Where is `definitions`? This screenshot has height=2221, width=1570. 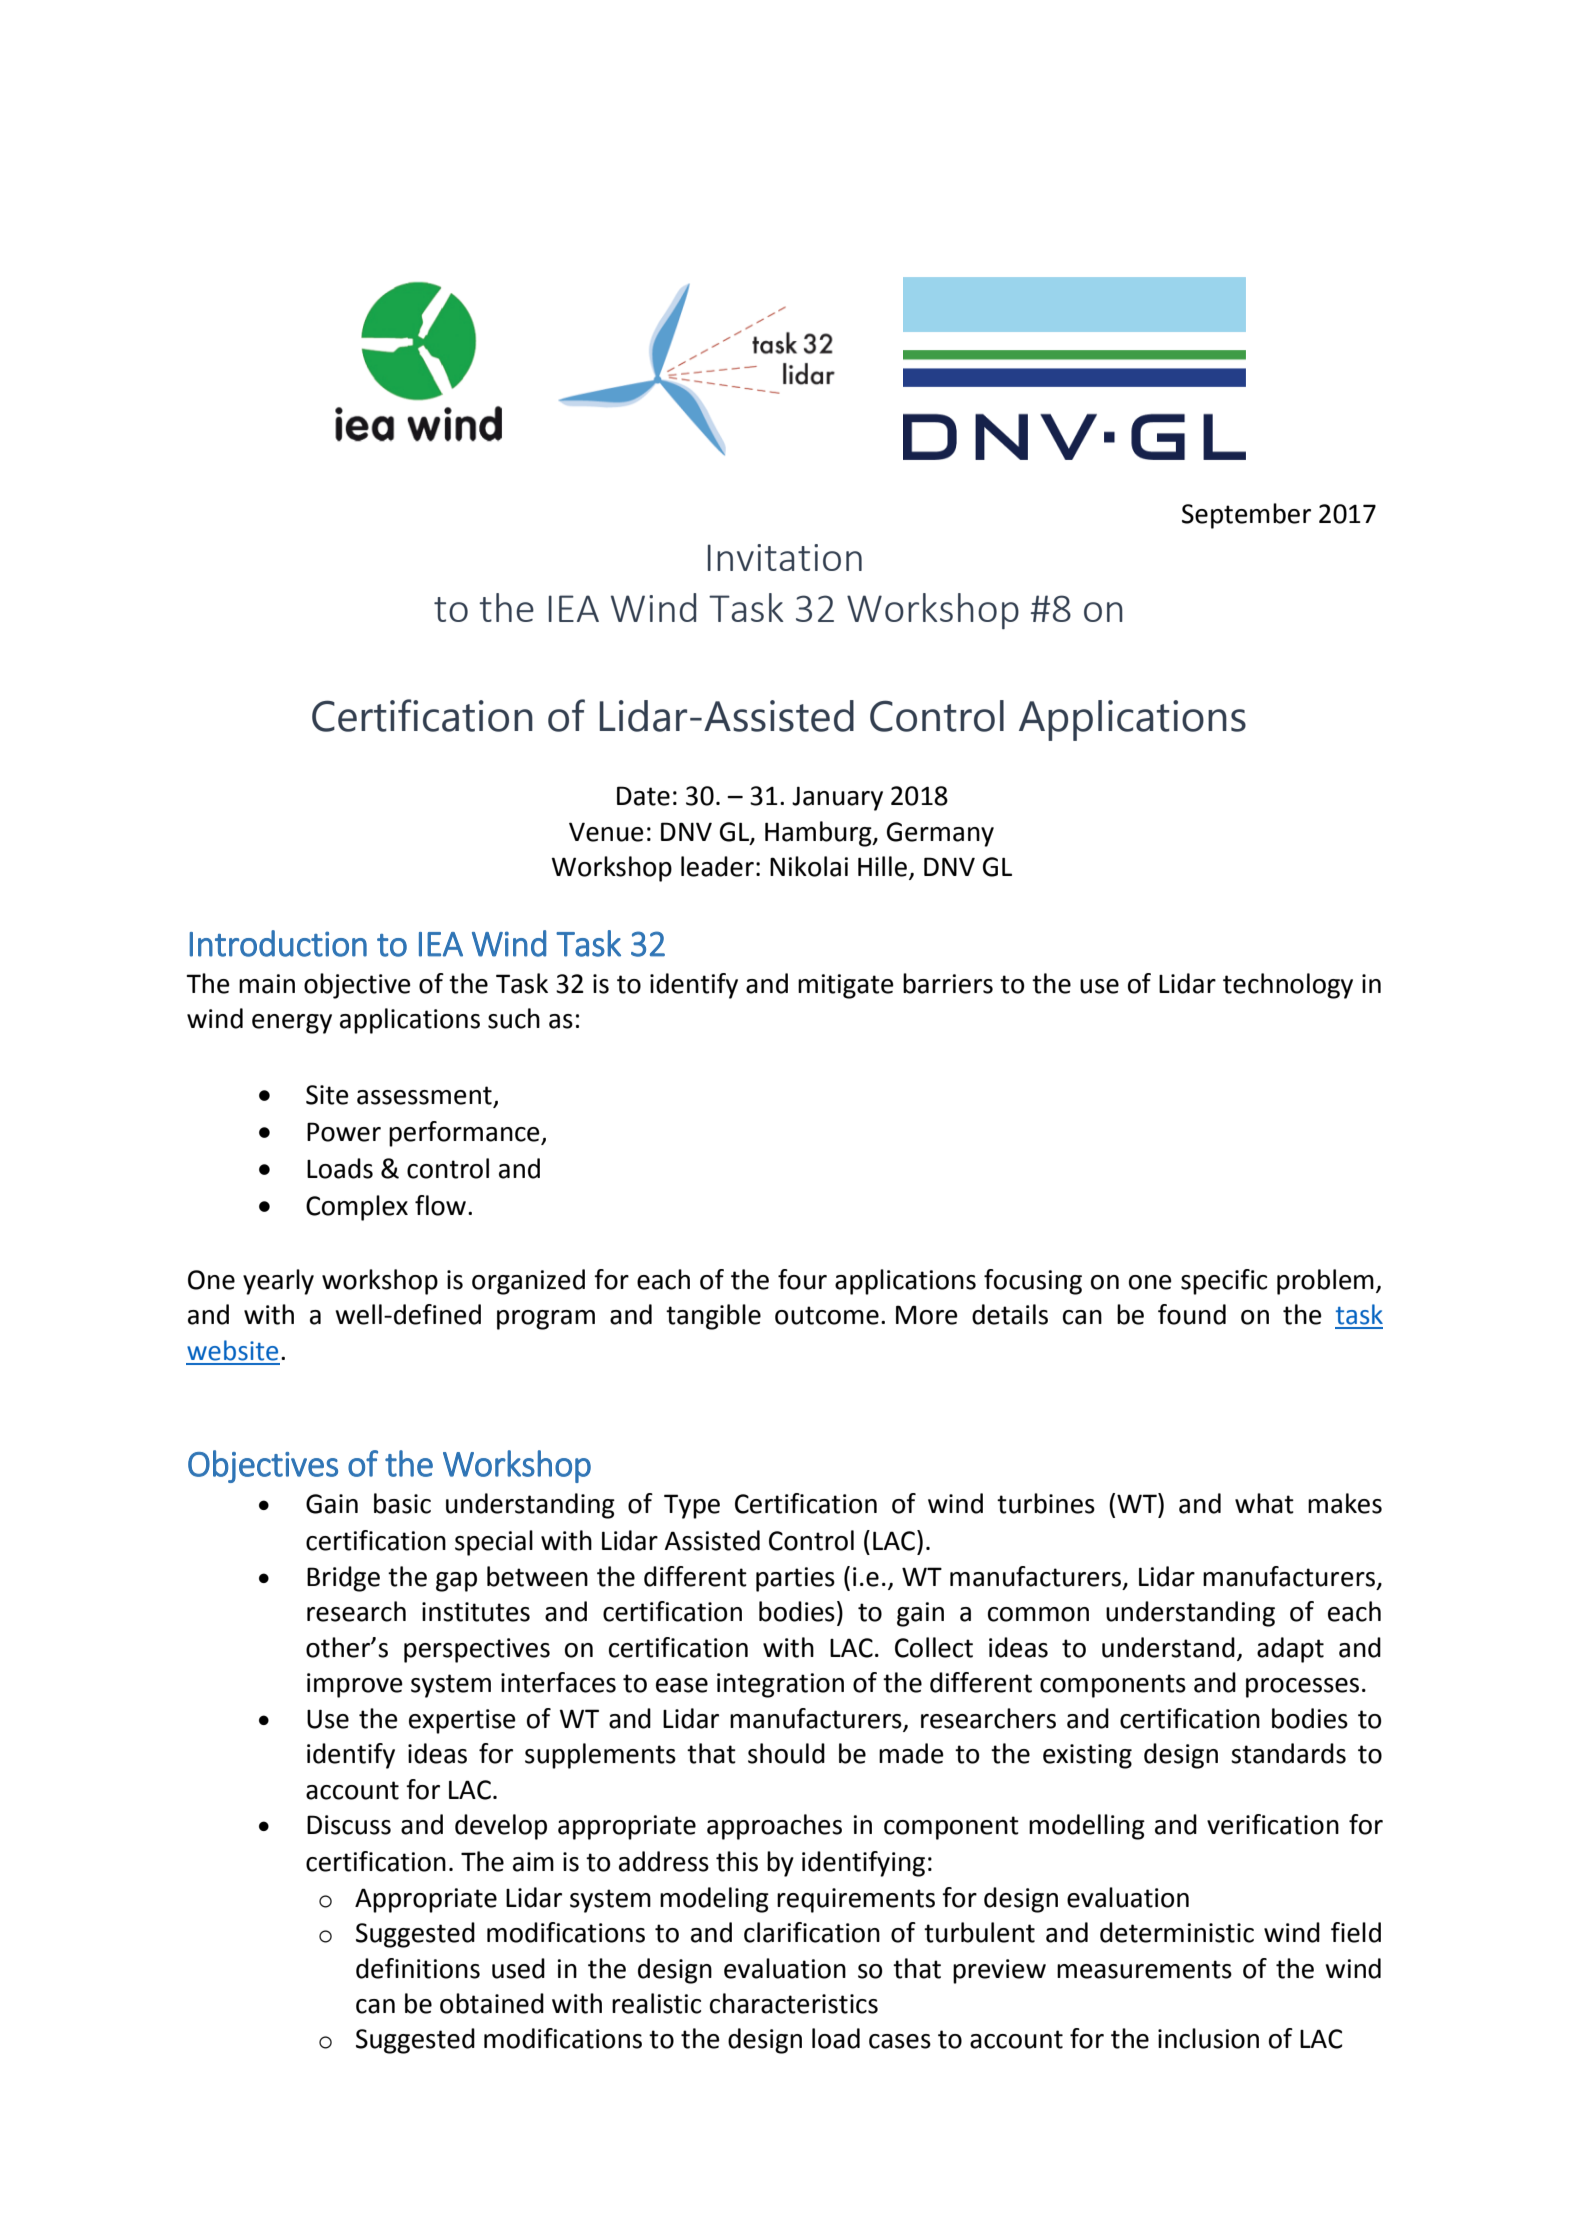
definitions is located at coordinates (418, 1968).
